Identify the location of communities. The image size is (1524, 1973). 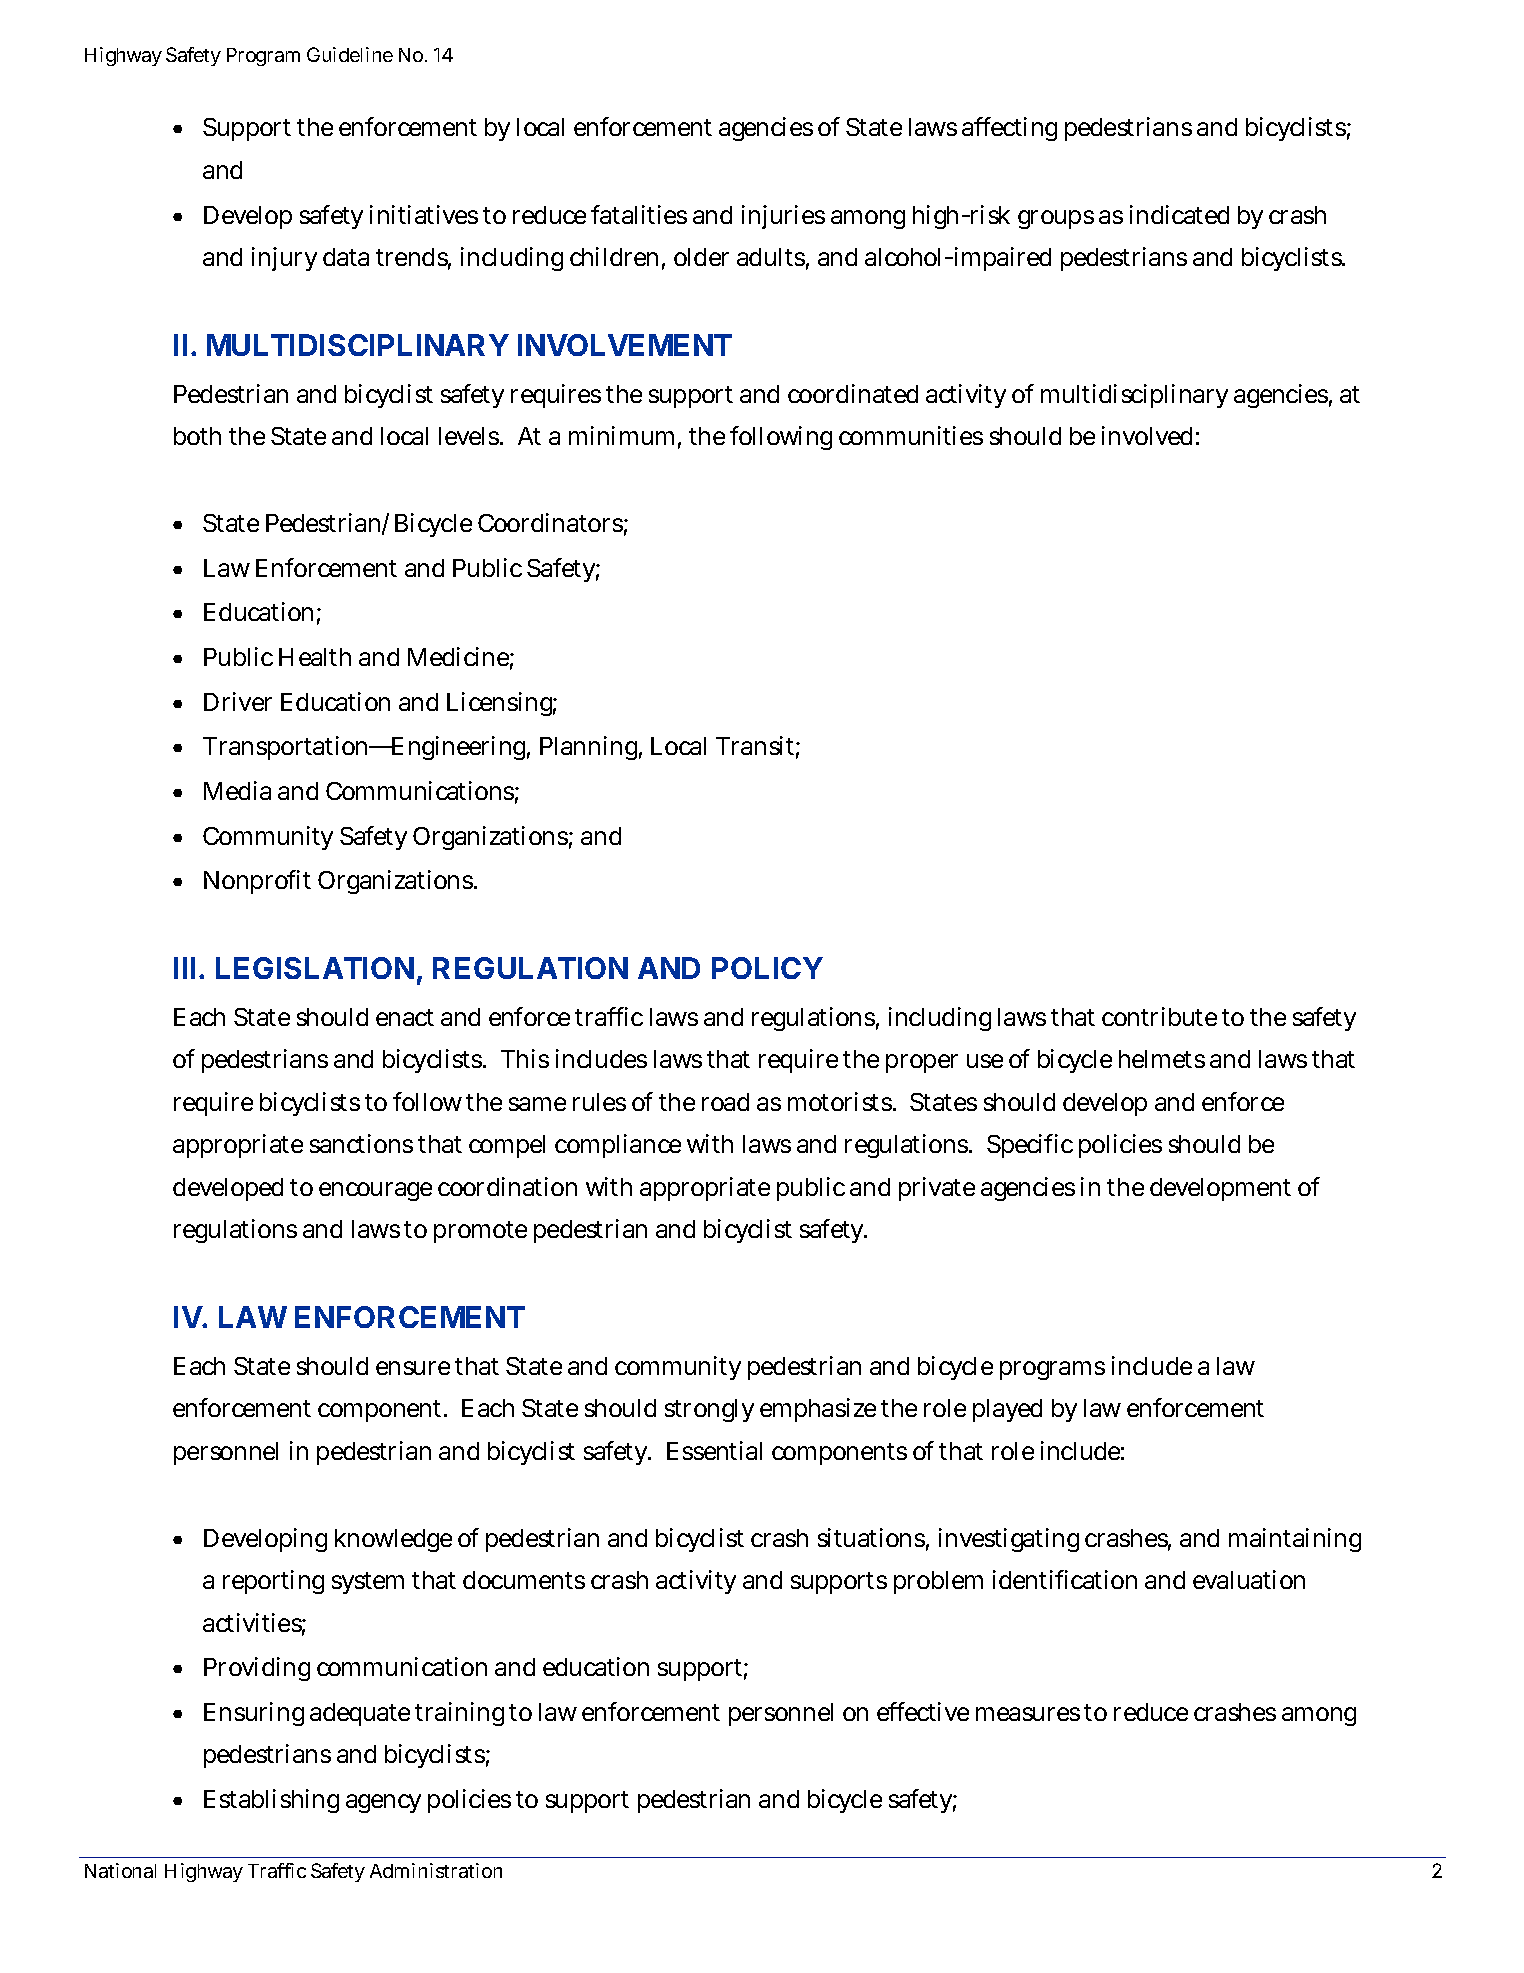
(911, 435).
